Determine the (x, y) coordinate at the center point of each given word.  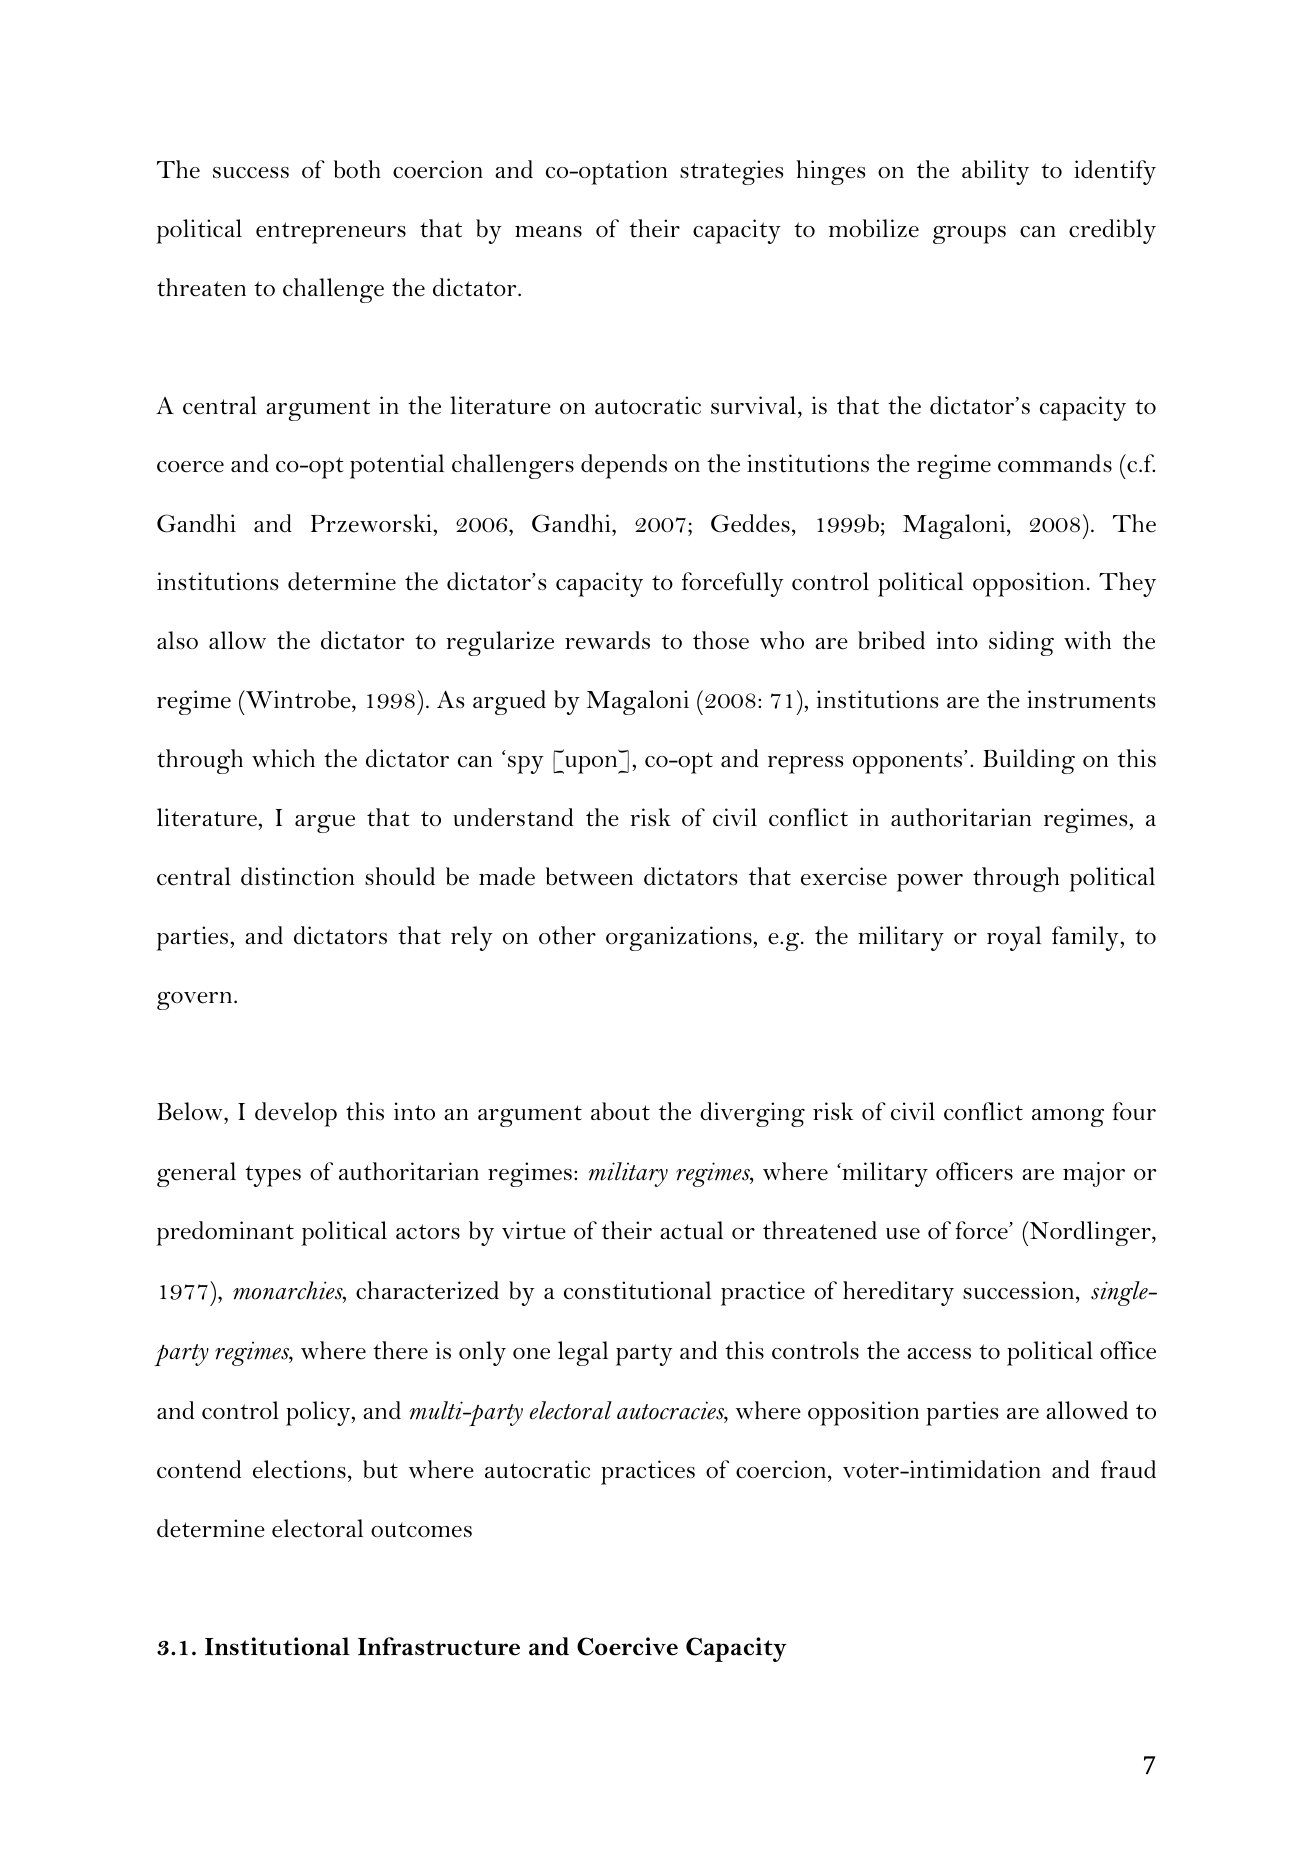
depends (624, 466)
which (283, 758)
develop (296, 1114)
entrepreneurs (331, 233)
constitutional (637, 1290)
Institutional (277, 1646)
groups (969, 234)
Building (1029, 761)
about (620, 1111)
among (1068, 1117)
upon (591, 765)
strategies (731, 172)
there (400, 1350)
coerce (190, 467)
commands (1055, 463)
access (939, 1354)
